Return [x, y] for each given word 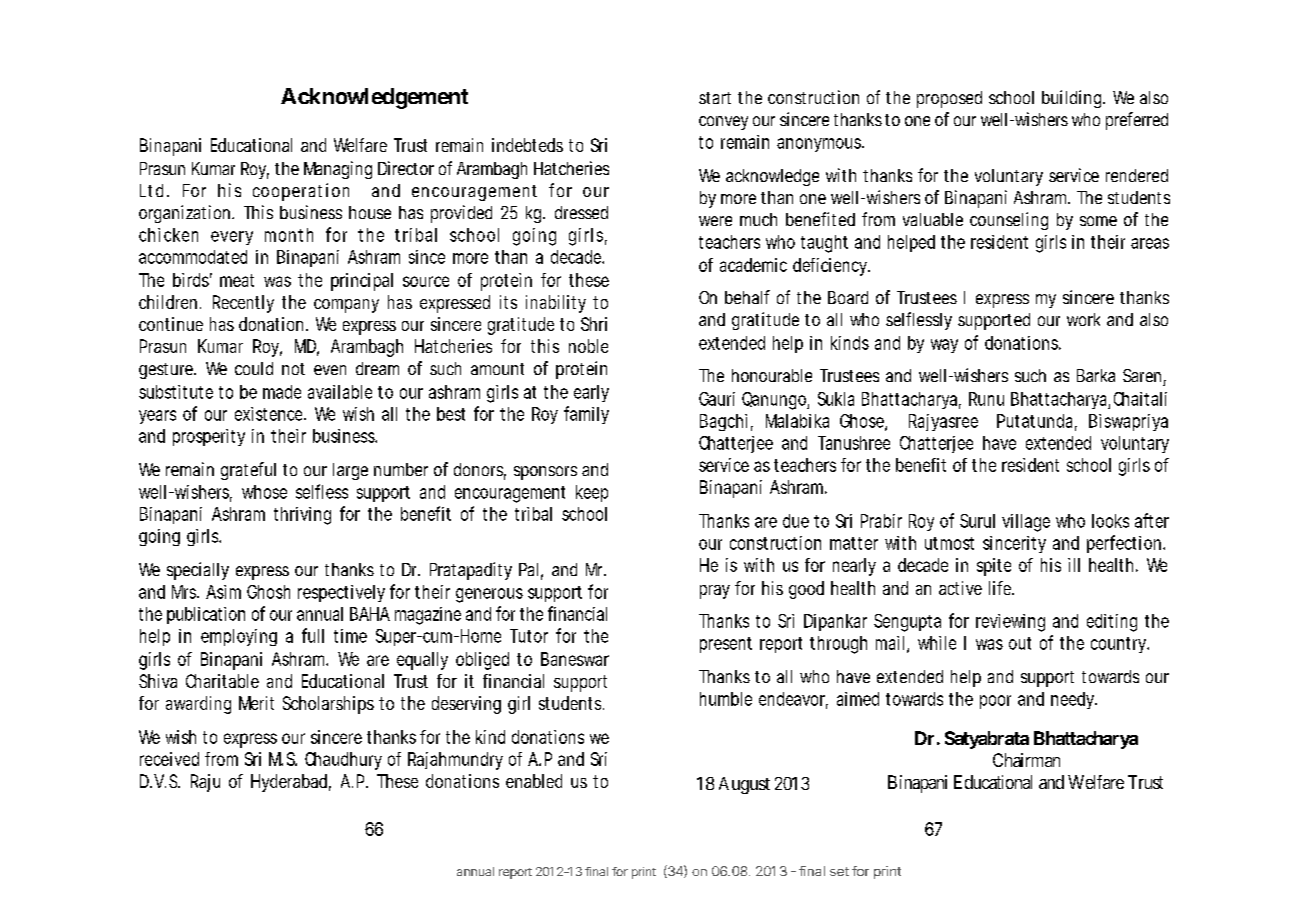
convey [723, 123]
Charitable [222, 681]
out [1020, 643]
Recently [243, 304]
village [1026, 523]
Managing [338, 170]
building [1073, 99]
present [726, 645]
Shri [594, 324]
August [744, 785]
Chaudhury [343, 761]
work [1083, 319]
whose [264, 492]
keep [592, 493]
